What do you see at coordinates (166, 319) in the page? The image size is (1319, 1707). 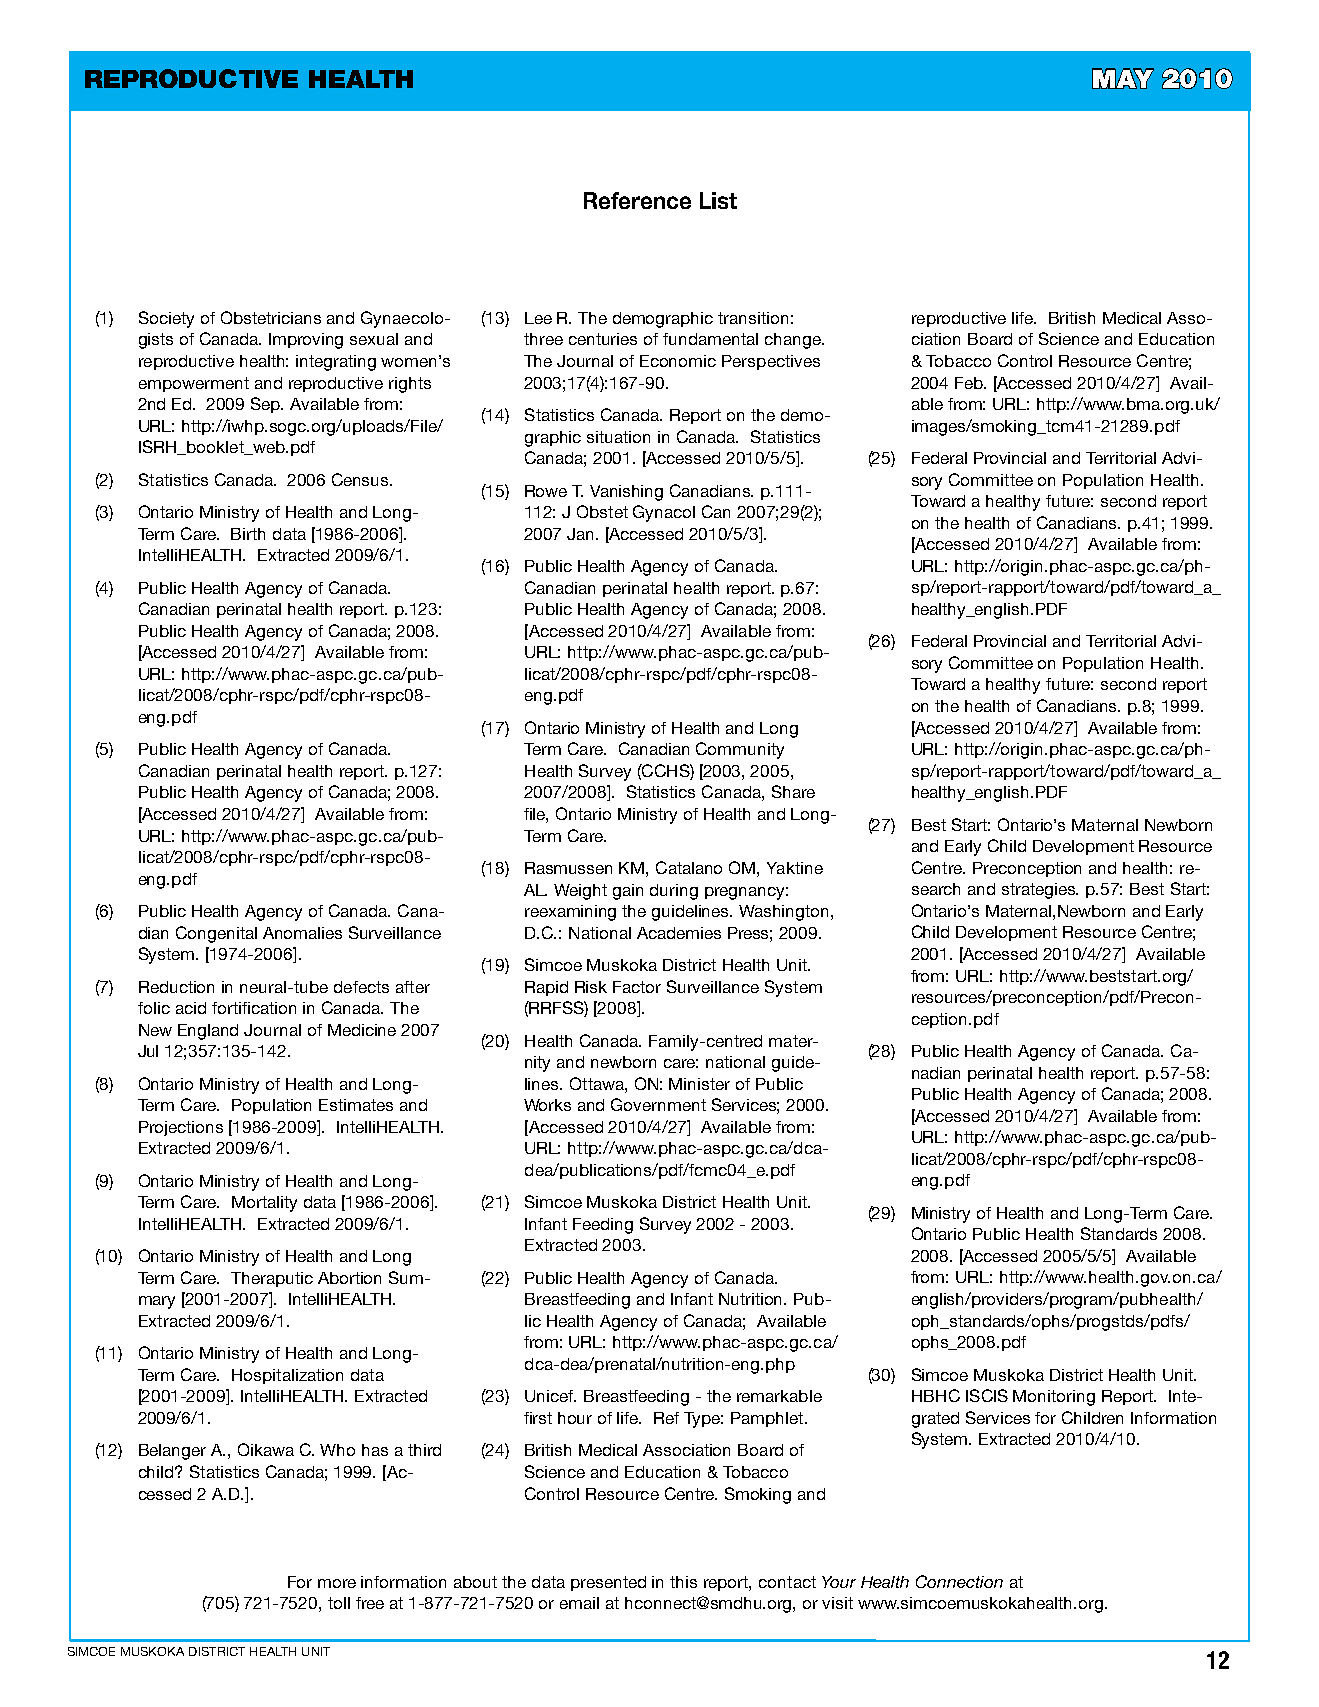 I see `Society` at bounding box center [166, 319].
